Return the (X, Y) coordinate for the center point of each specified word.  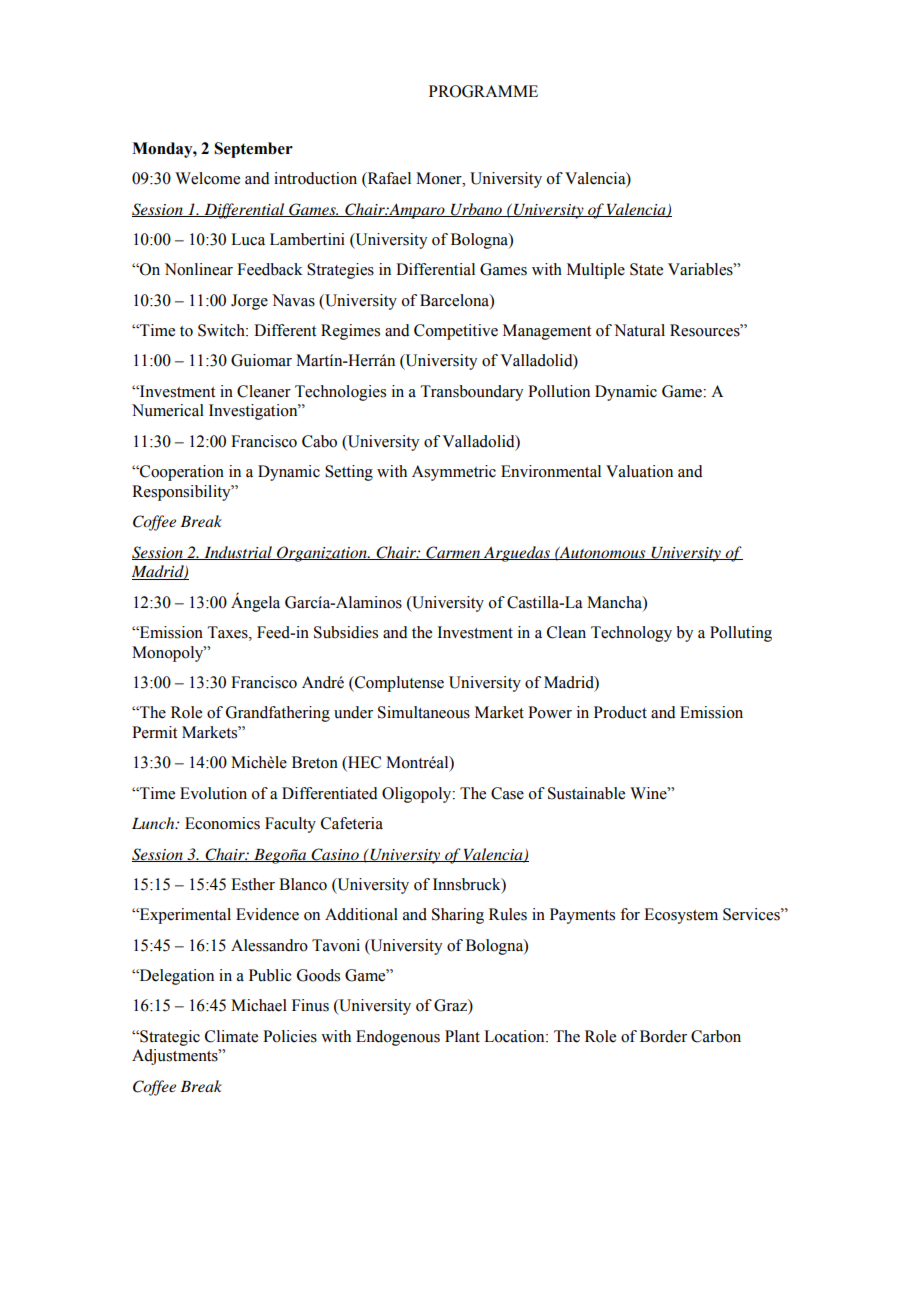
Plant (462, 1036)
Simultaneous (424, 712)
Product (620, 712)
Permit (154, 732)
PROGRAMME (483, 91)
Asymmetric (454, 473)
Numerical (168, 410)
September (253, 150)
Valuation (639, 471)
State (646, 269)
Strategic (169, 1038)
